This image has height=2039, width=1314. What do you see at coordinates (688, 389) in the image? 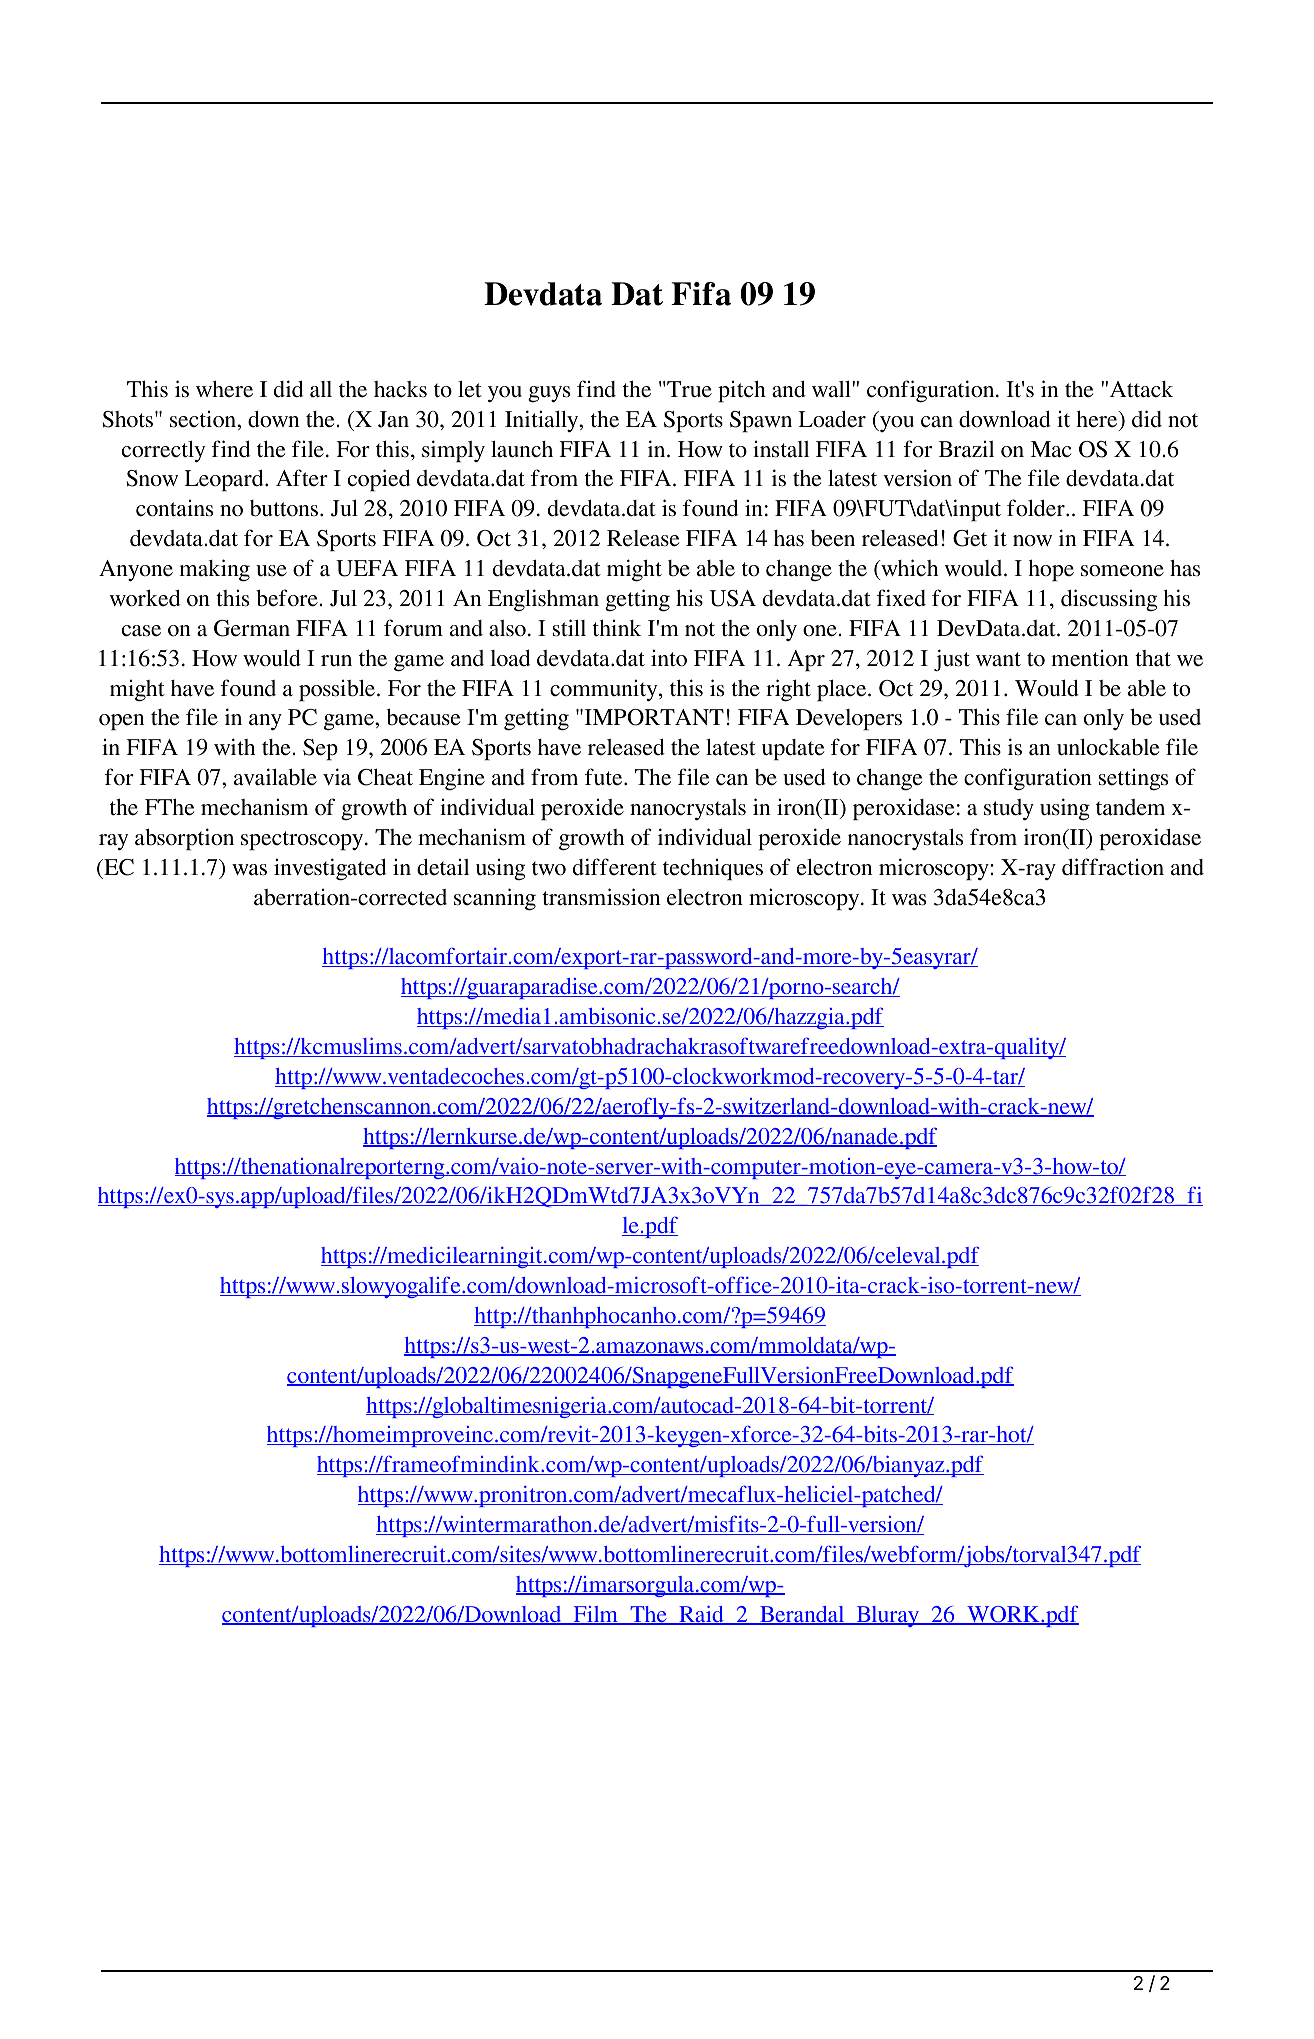
I see `True` at bounding box center [688, 389].
